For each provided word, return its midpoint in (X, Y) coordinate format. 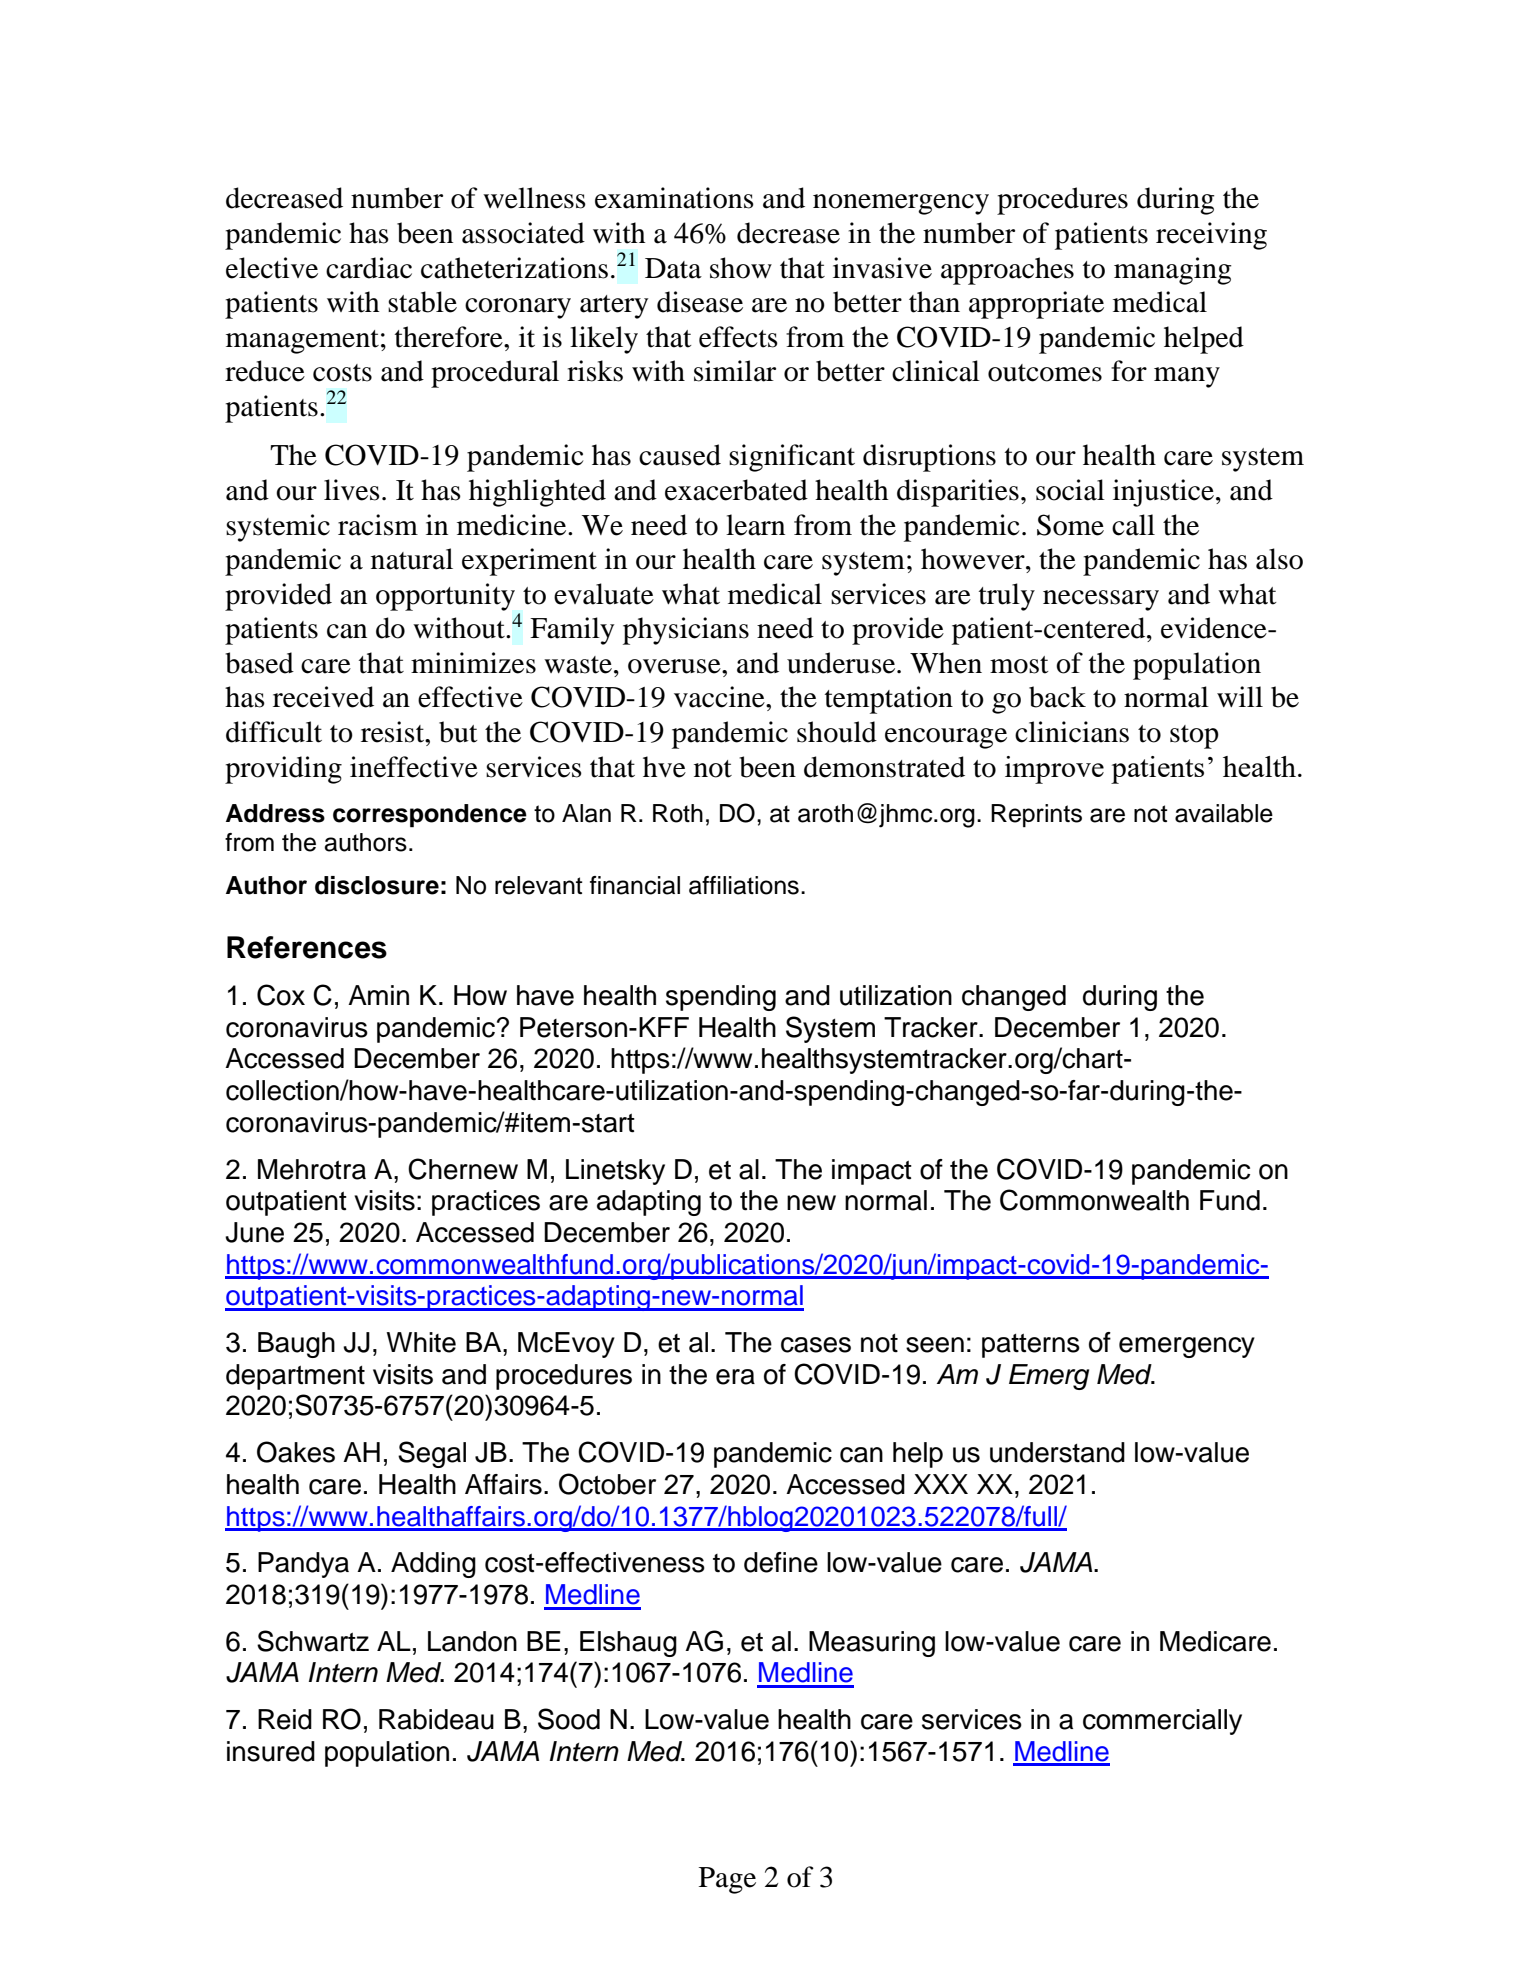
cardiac (369, 268)
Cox (281, 995)
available (1224, 813)
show (741, 268)
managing (1173, 271)
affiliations (744, 885)
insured (271, 1751)
